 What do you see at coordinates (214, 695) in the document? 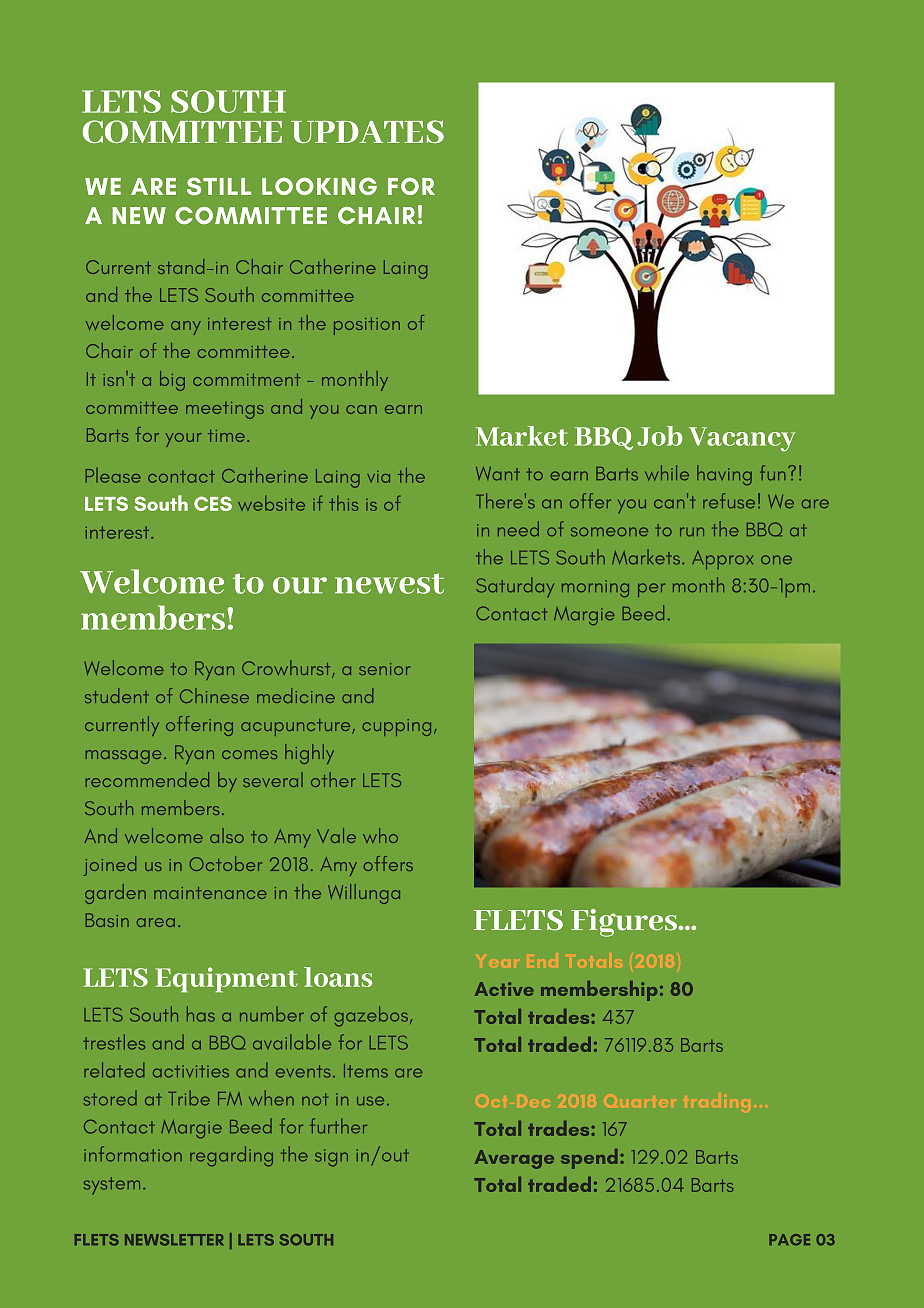
I see `Chinese` at bounding box center [214, 695].
